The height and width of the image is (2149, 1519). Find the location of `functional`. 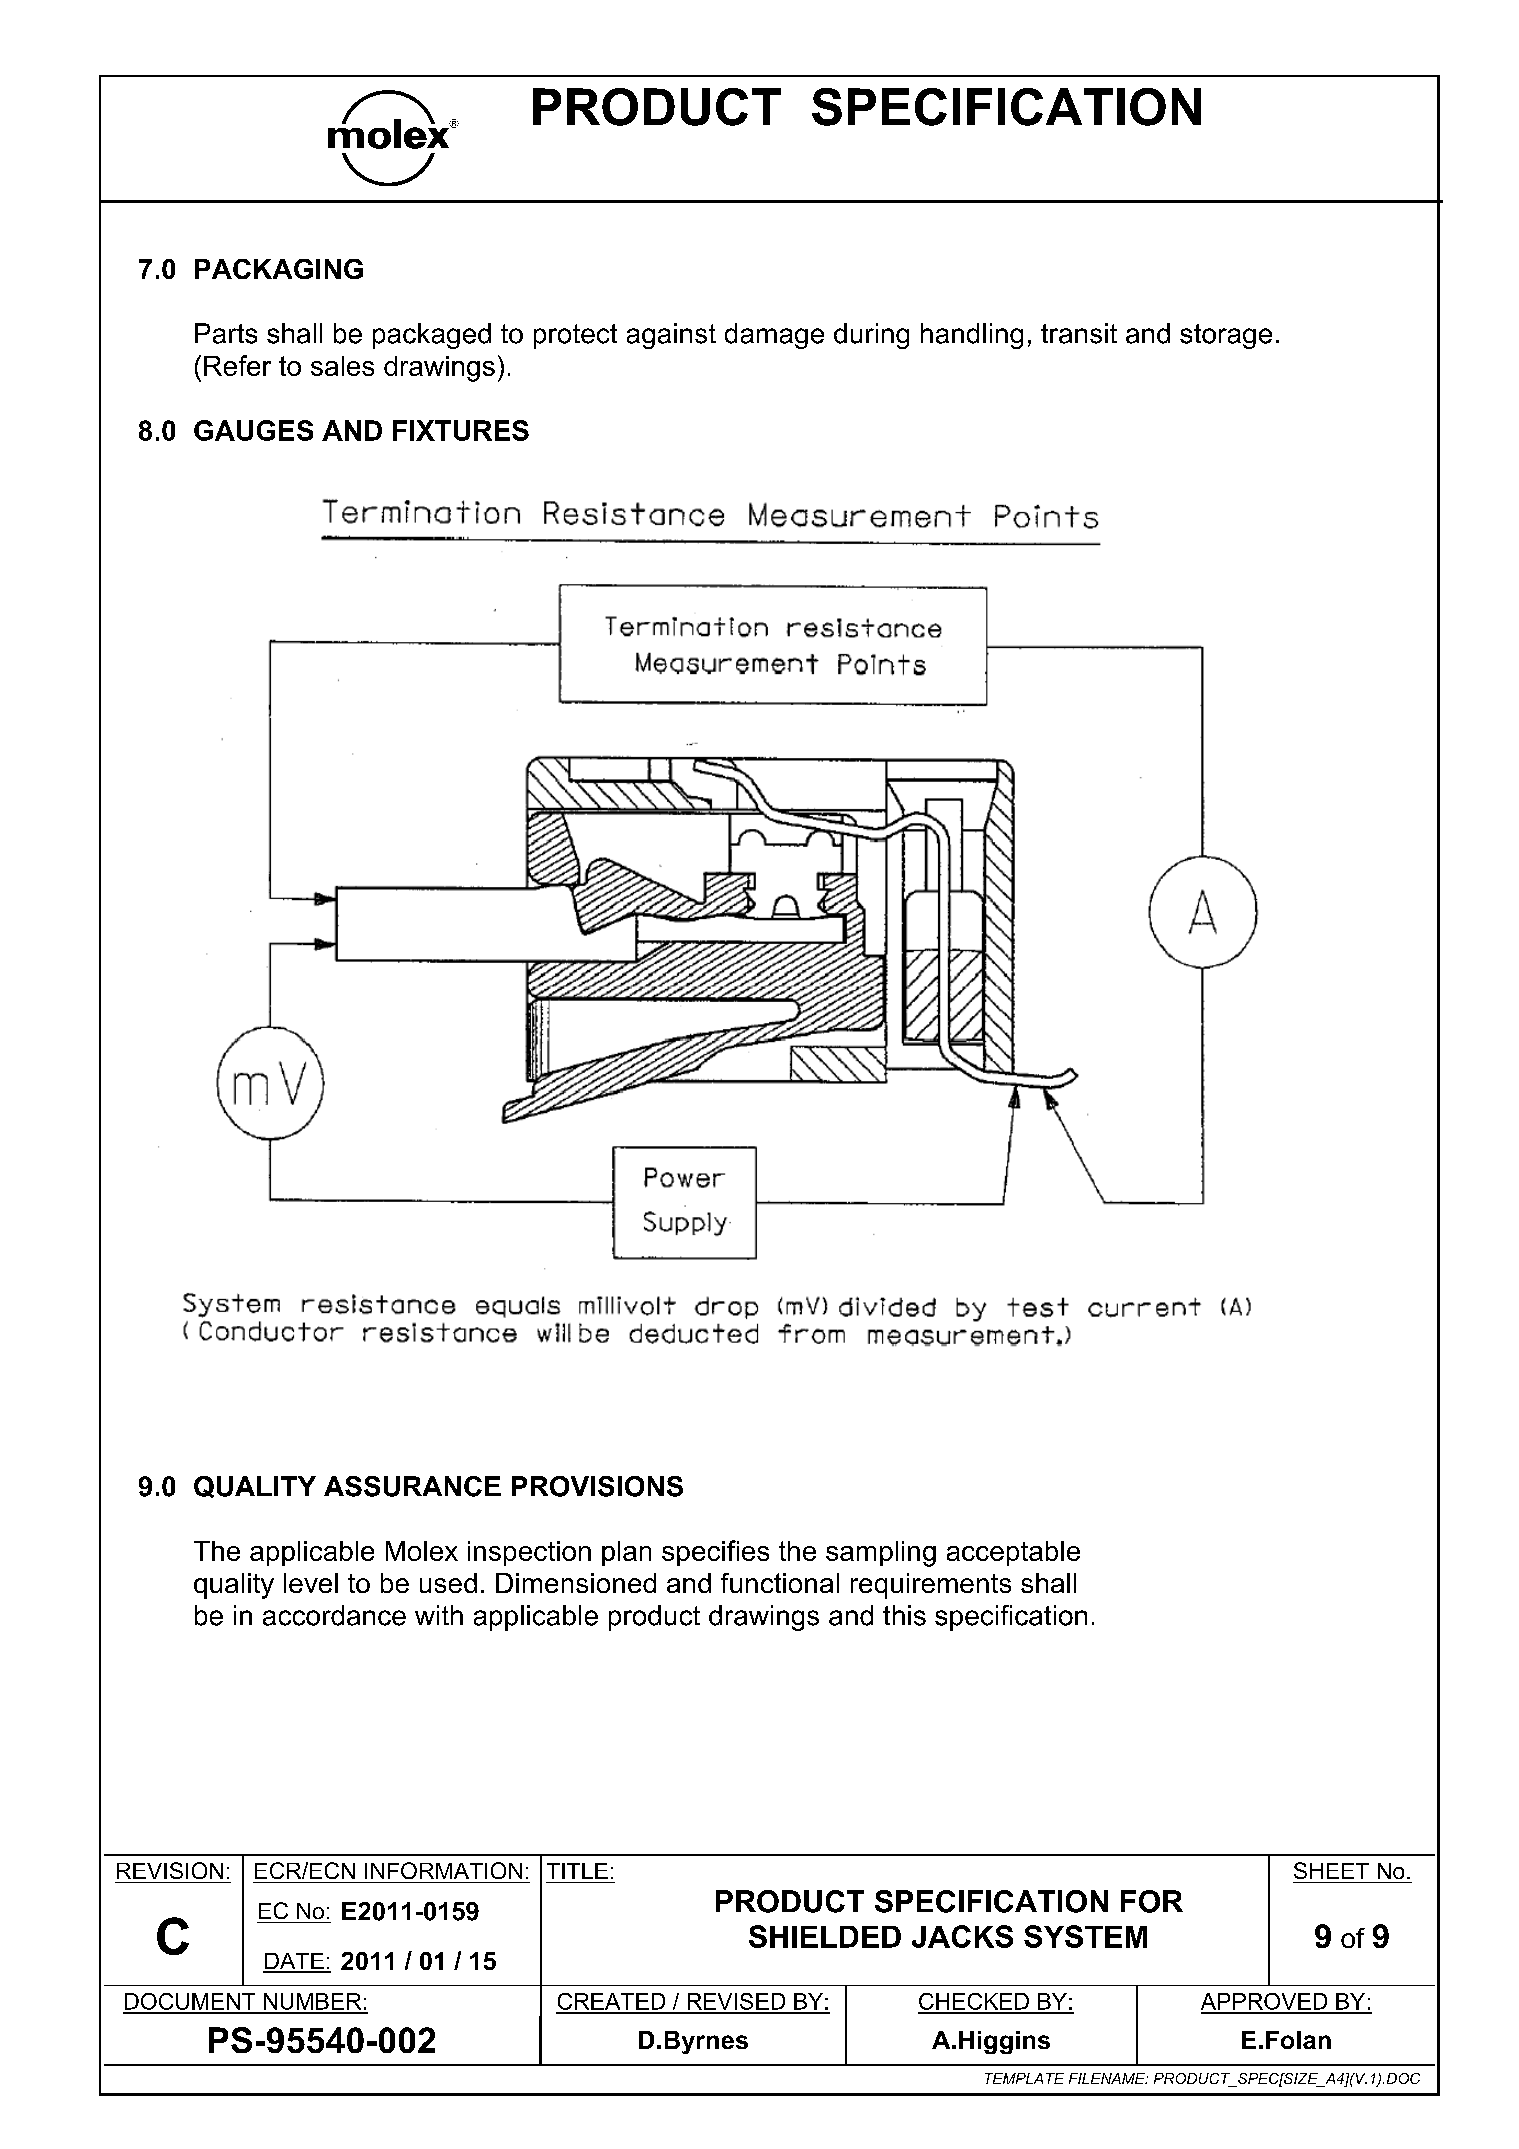

functional is located at coordinates (780, 1583).
